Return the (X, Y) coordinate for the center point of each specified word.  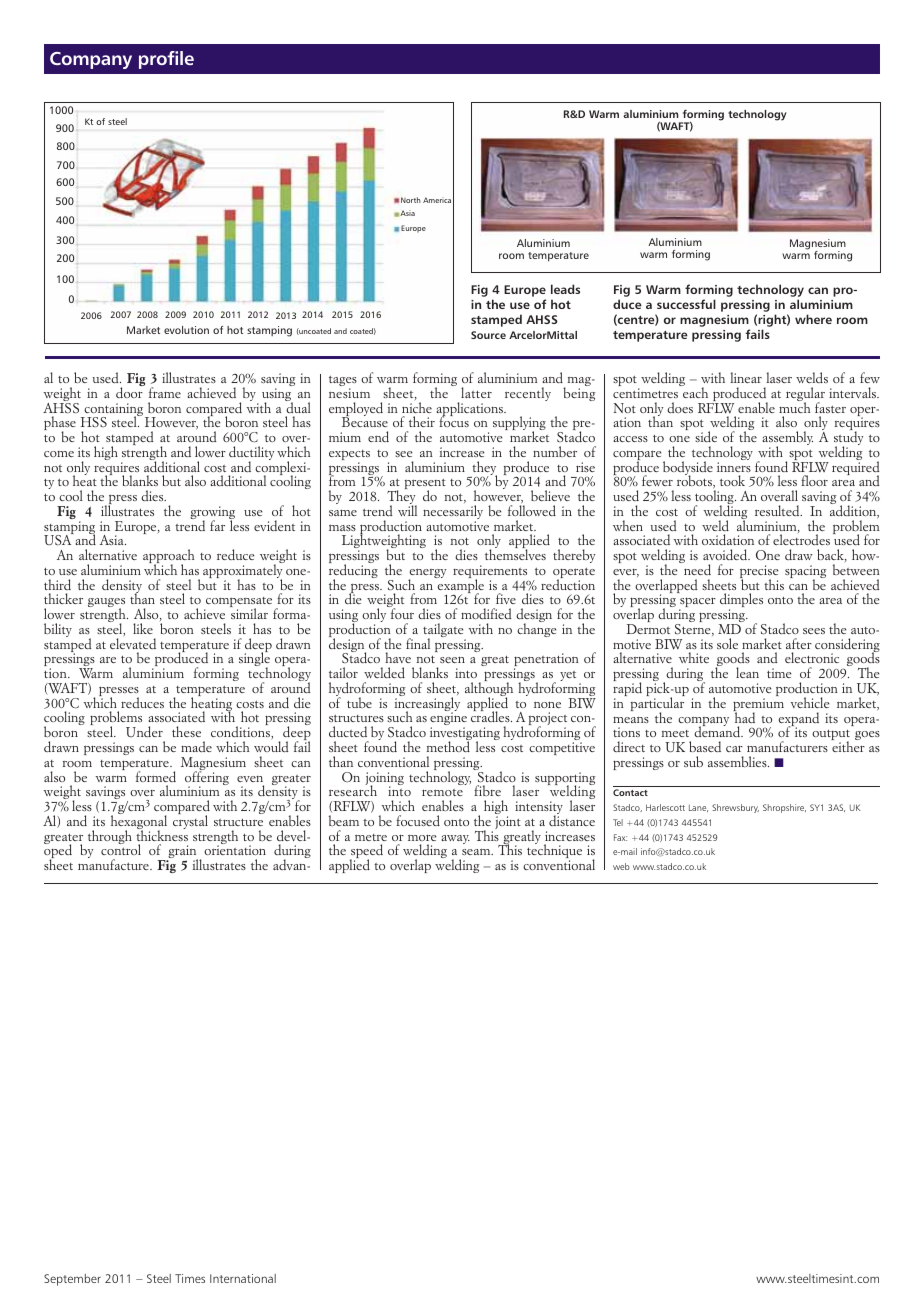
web (621, 866)
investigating (465, 735)
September (72, 1280)
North (411, 200)
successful (686, 304)
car (734, 748)
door (130, 391)
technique (554, 852)
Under (144, 731)
